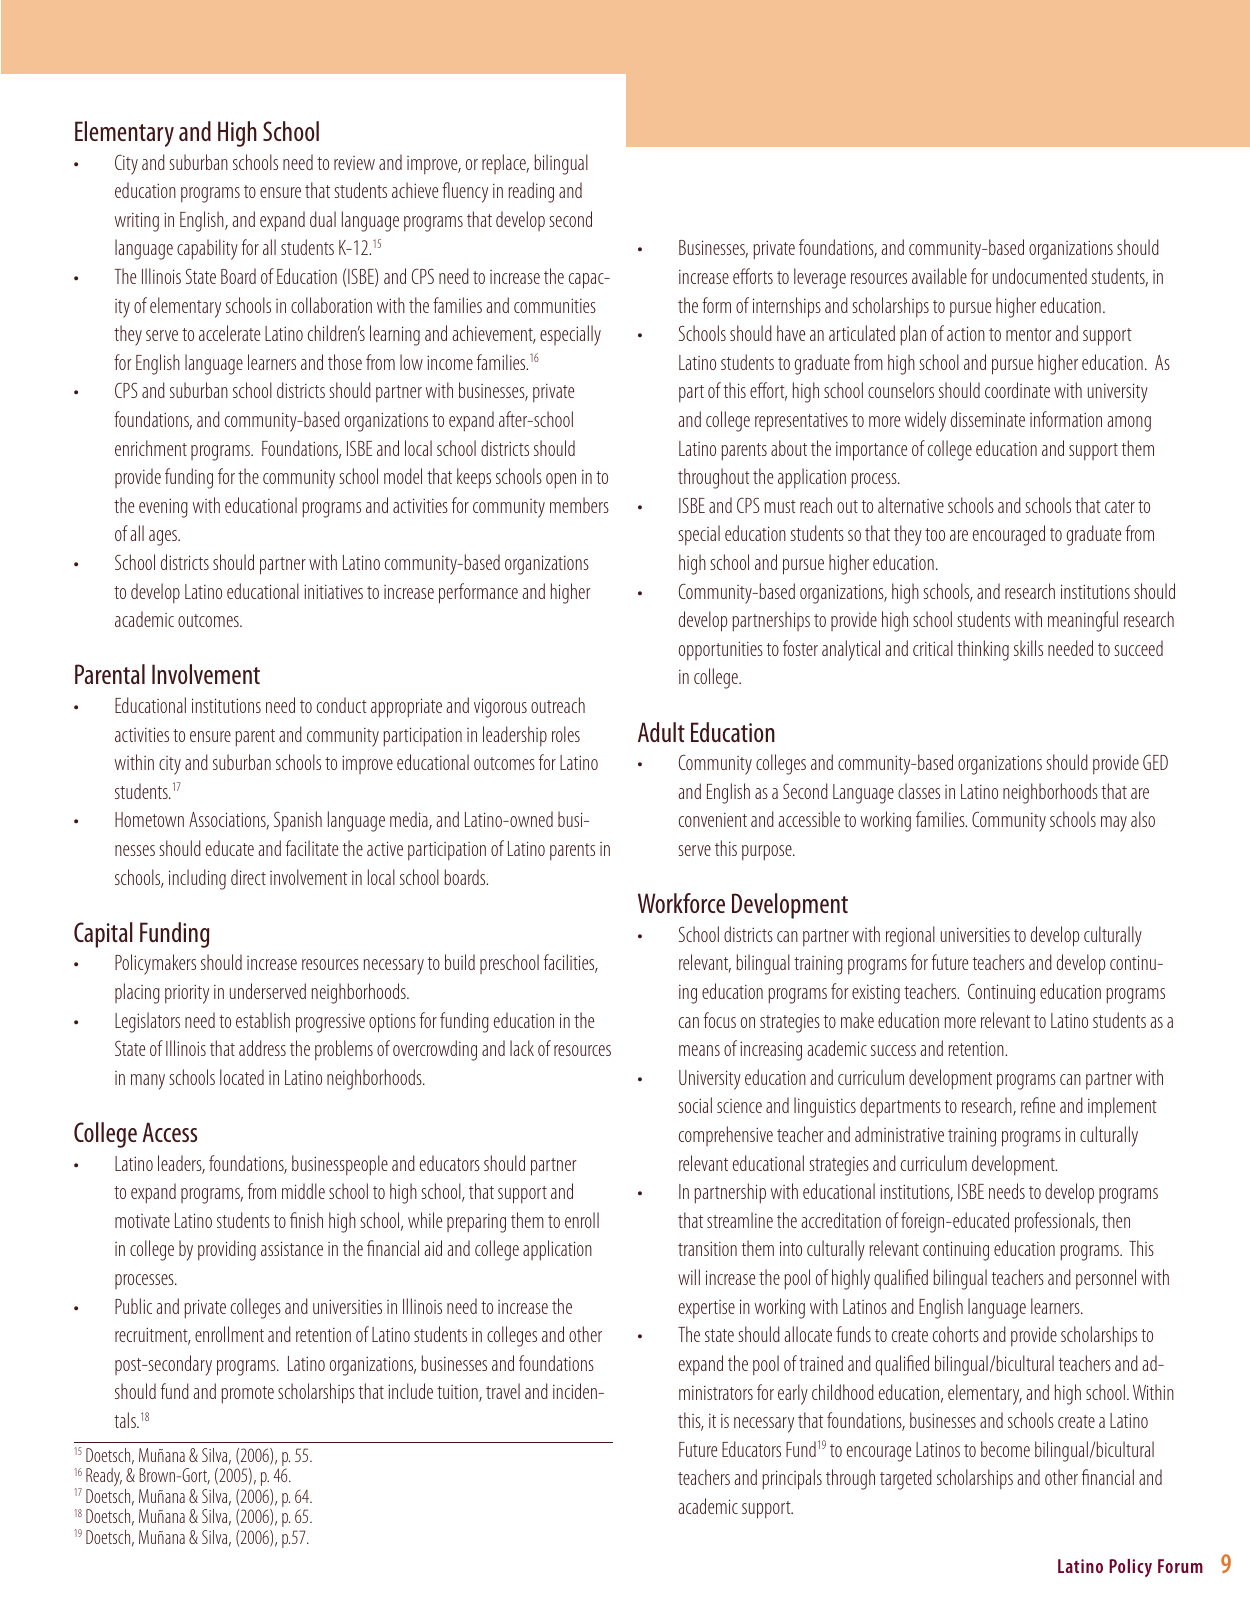 The width and height of the document is (1250, 1618). I want to click on undocumented, so click(1040, 276).
